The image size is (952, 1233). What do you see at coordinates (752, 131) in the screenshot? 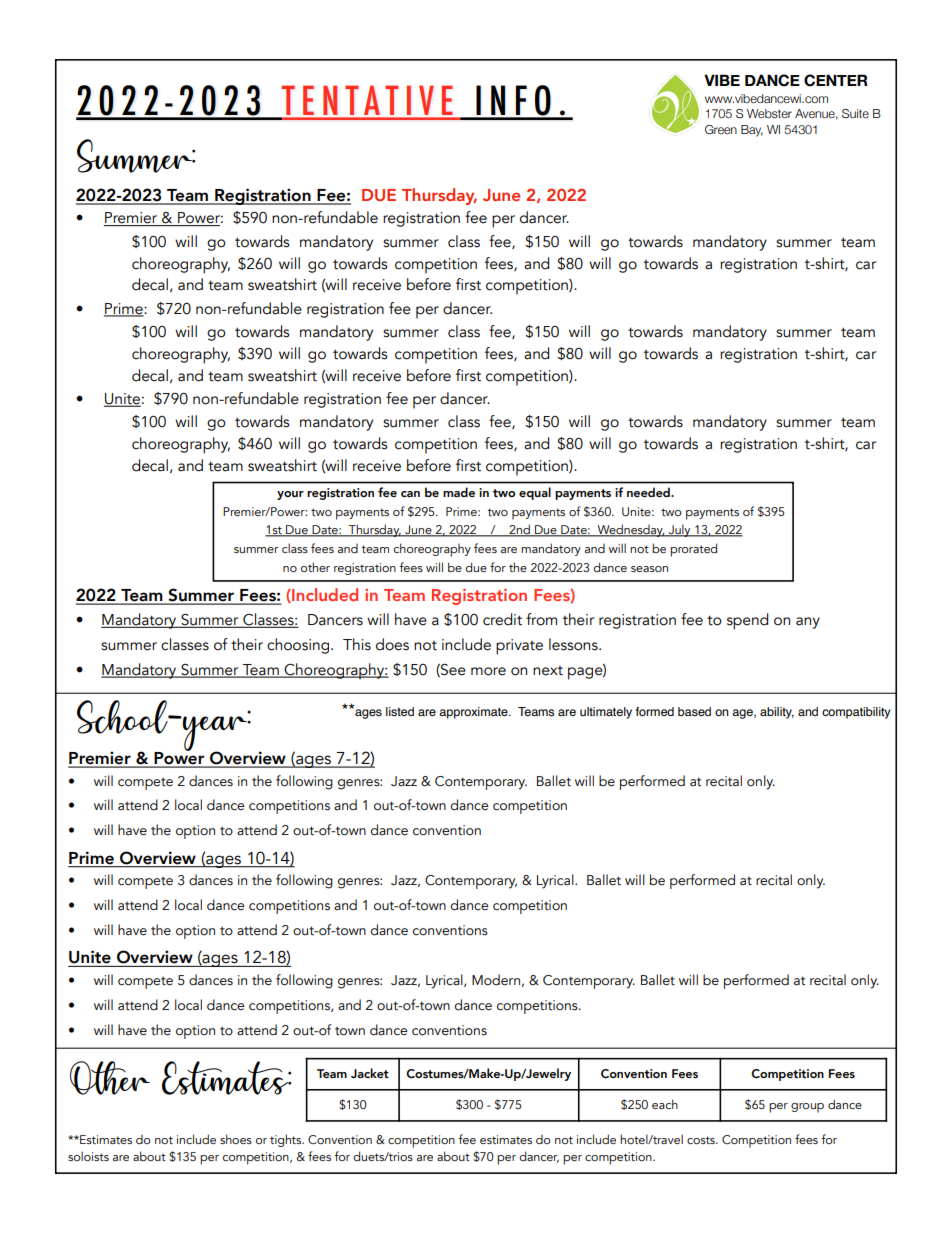
I see `Bay` at bounding box center [752, 131].
